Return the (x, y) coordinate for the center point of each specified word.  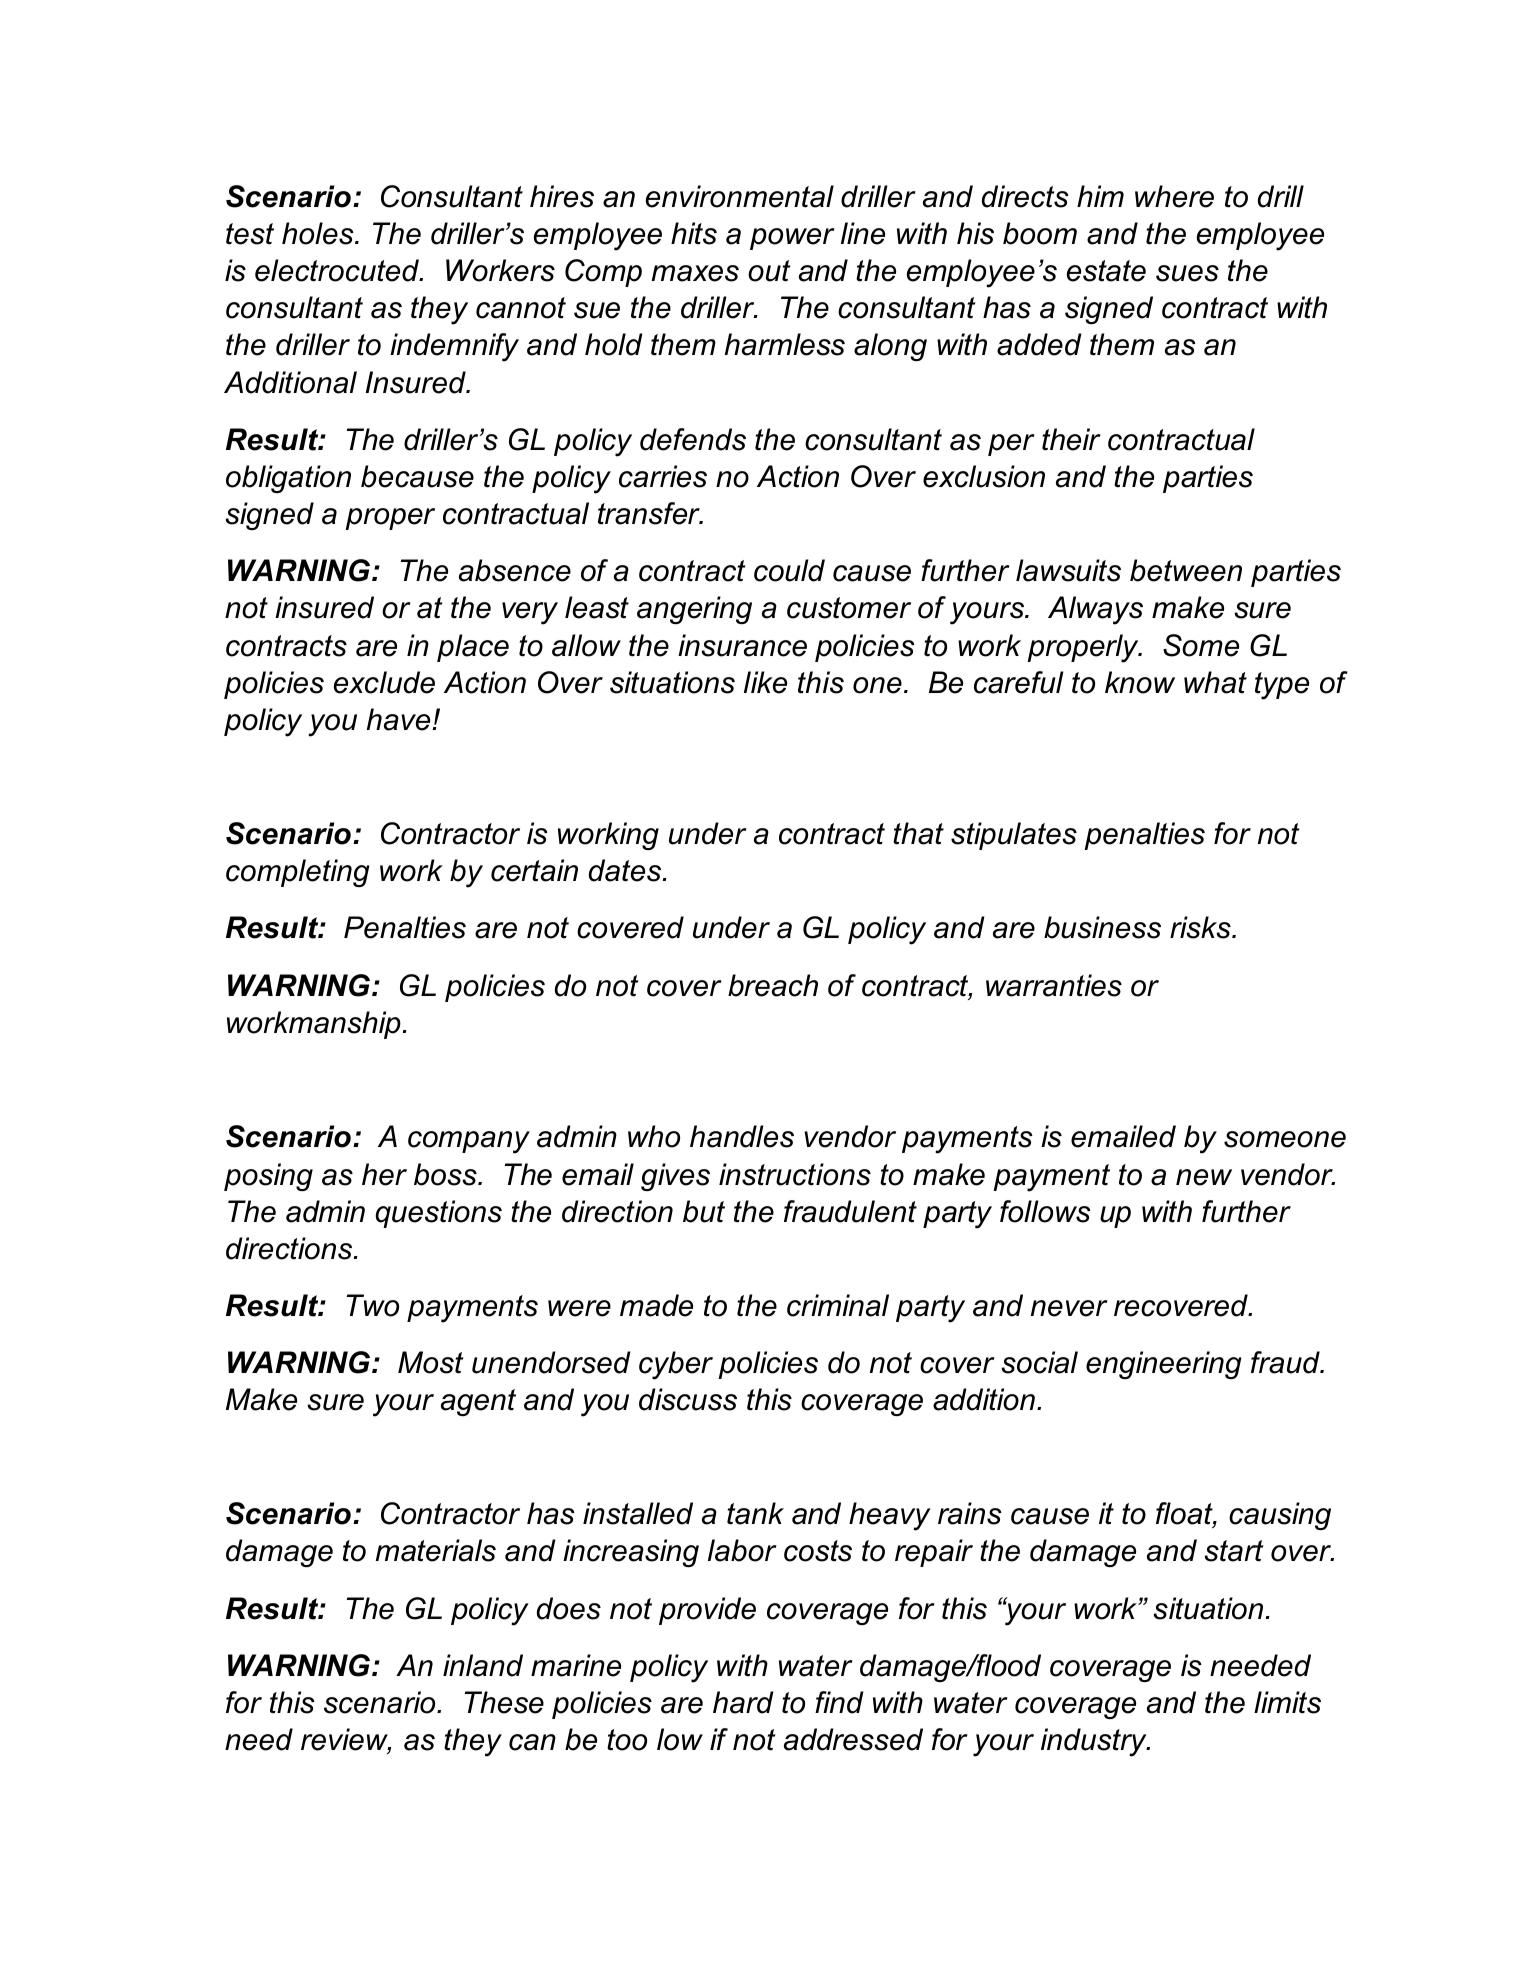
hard (743, 1702)
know (1140, 682)
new (1204, 1177)
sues (1187, 273)
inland (483, 1665)
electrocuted (338, 270)
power (792, 239)
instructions (795, 1174)
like (765, 682)
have (400, 719)
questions (438, 1214)
